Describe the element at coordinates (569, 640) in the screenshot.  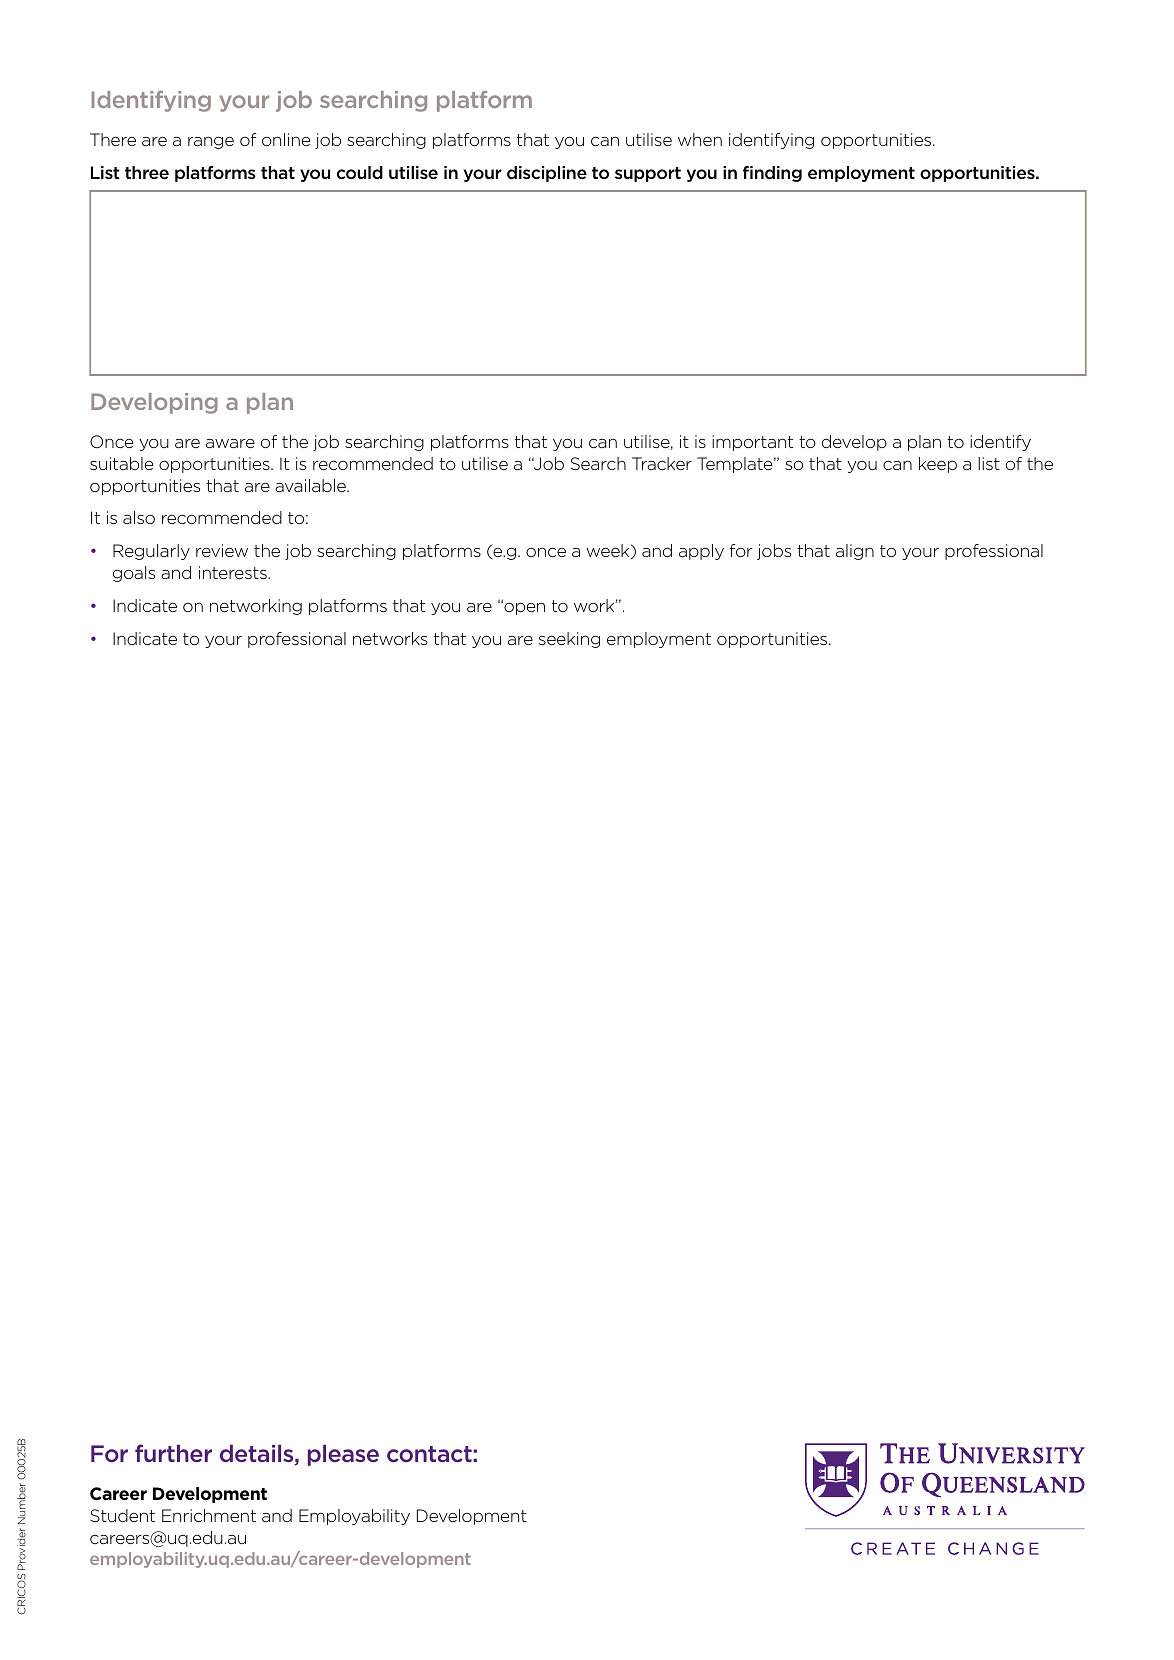
I see `seeking` at that location.
